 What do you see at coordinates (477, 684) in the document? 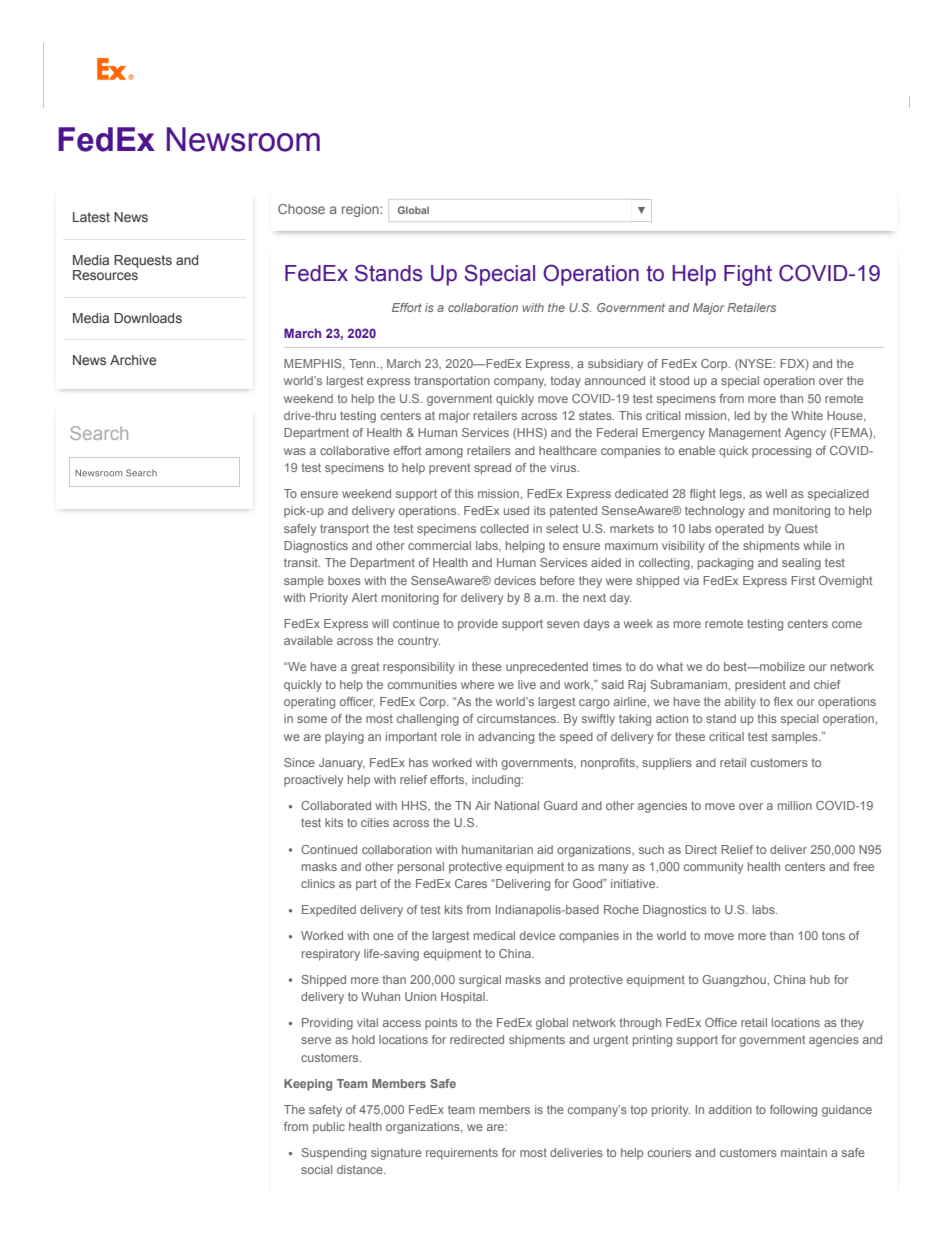
I see `where` at bounding box center [477, 684].
